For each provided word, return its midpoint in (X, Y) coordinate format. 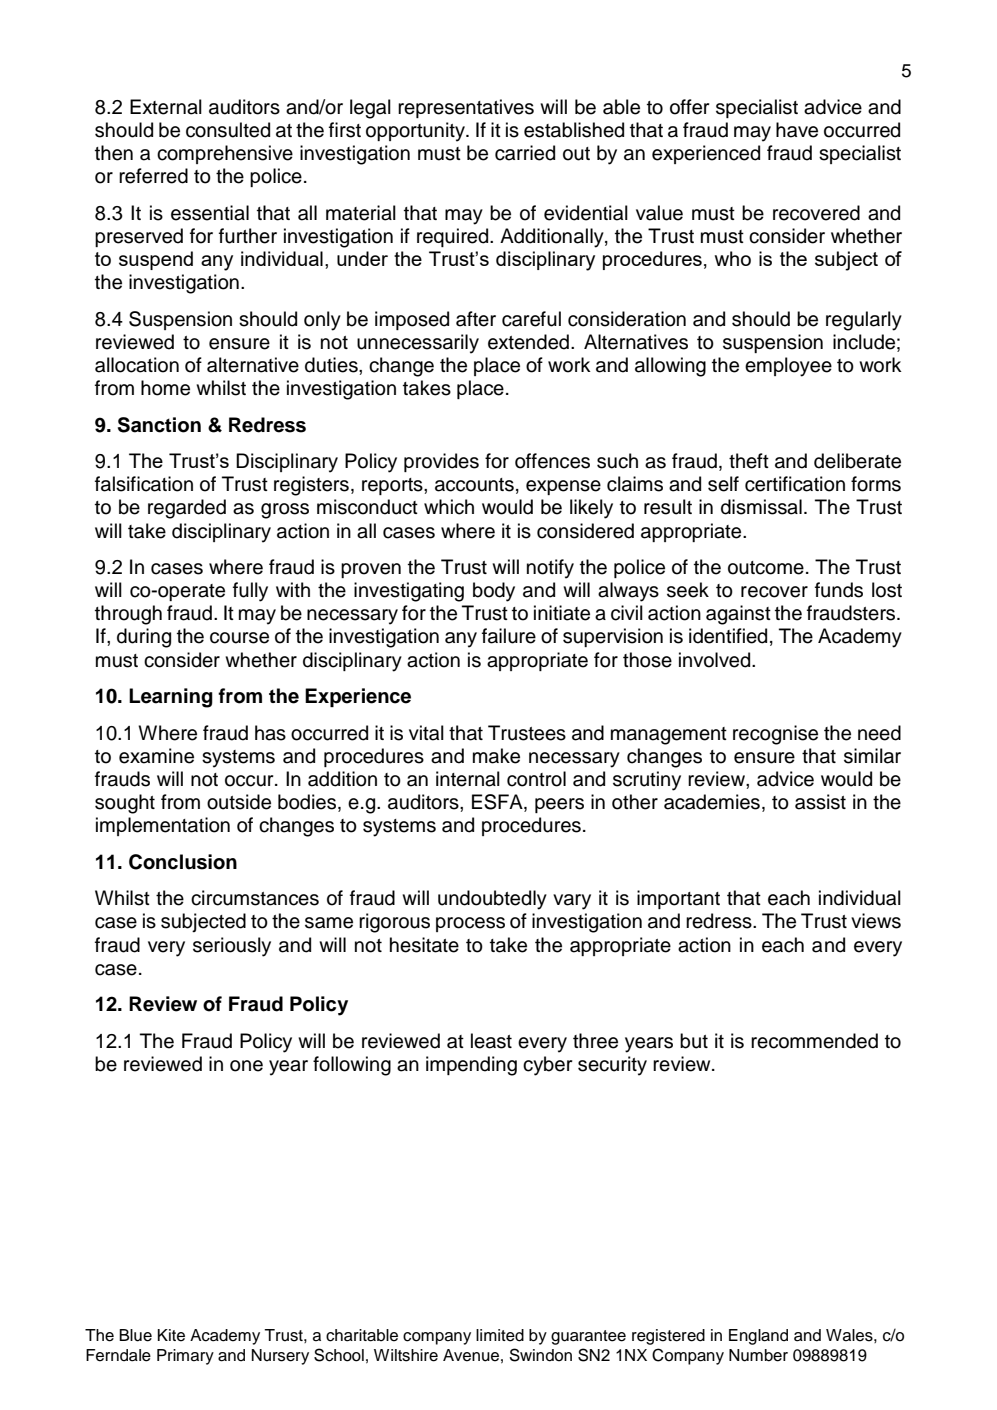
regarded (187, 509)
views (876, 921)
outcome (766, 568)
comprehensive (225, 154)
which (449, 507)
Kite (171, 1335)
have (797, 130)
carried (525, 153)
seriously (232, 947)
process (470, 924)
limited (500, 1335)
